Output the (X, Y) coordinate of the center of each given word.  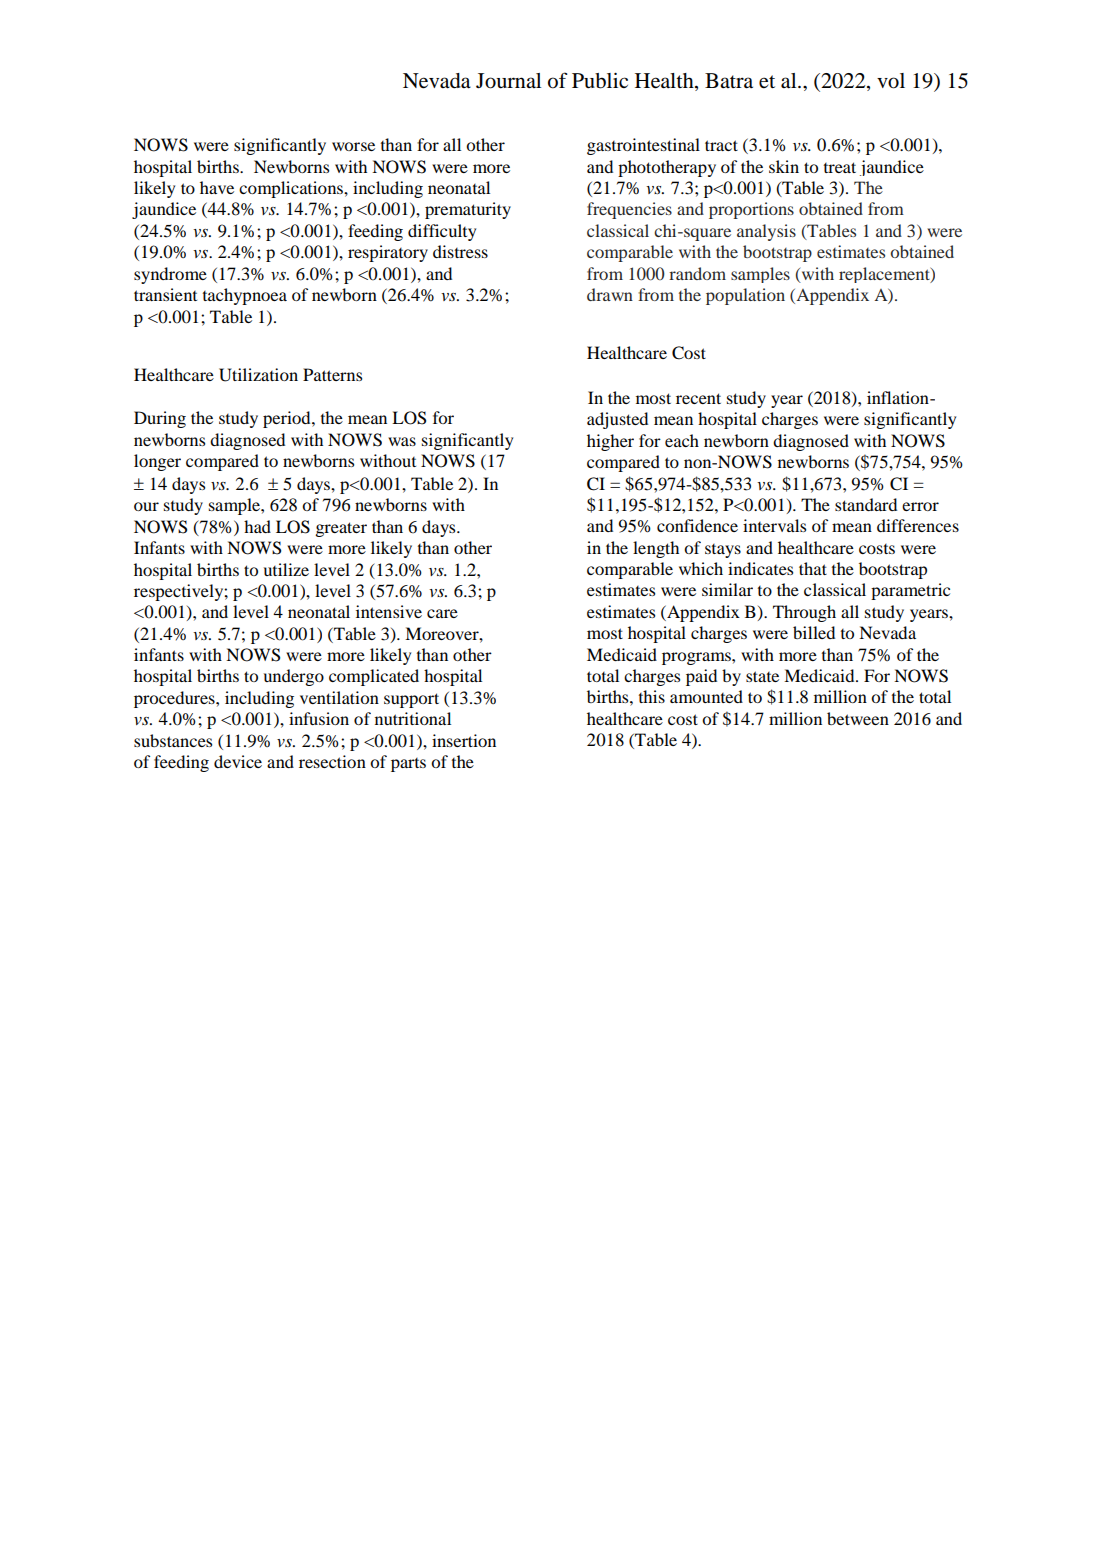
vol (891, 81)
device (238, 761)
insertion (464, 740)
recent (698, 398)
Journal (508, 81)
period (288, 419)
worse (353, 146)
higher (610, 442)
